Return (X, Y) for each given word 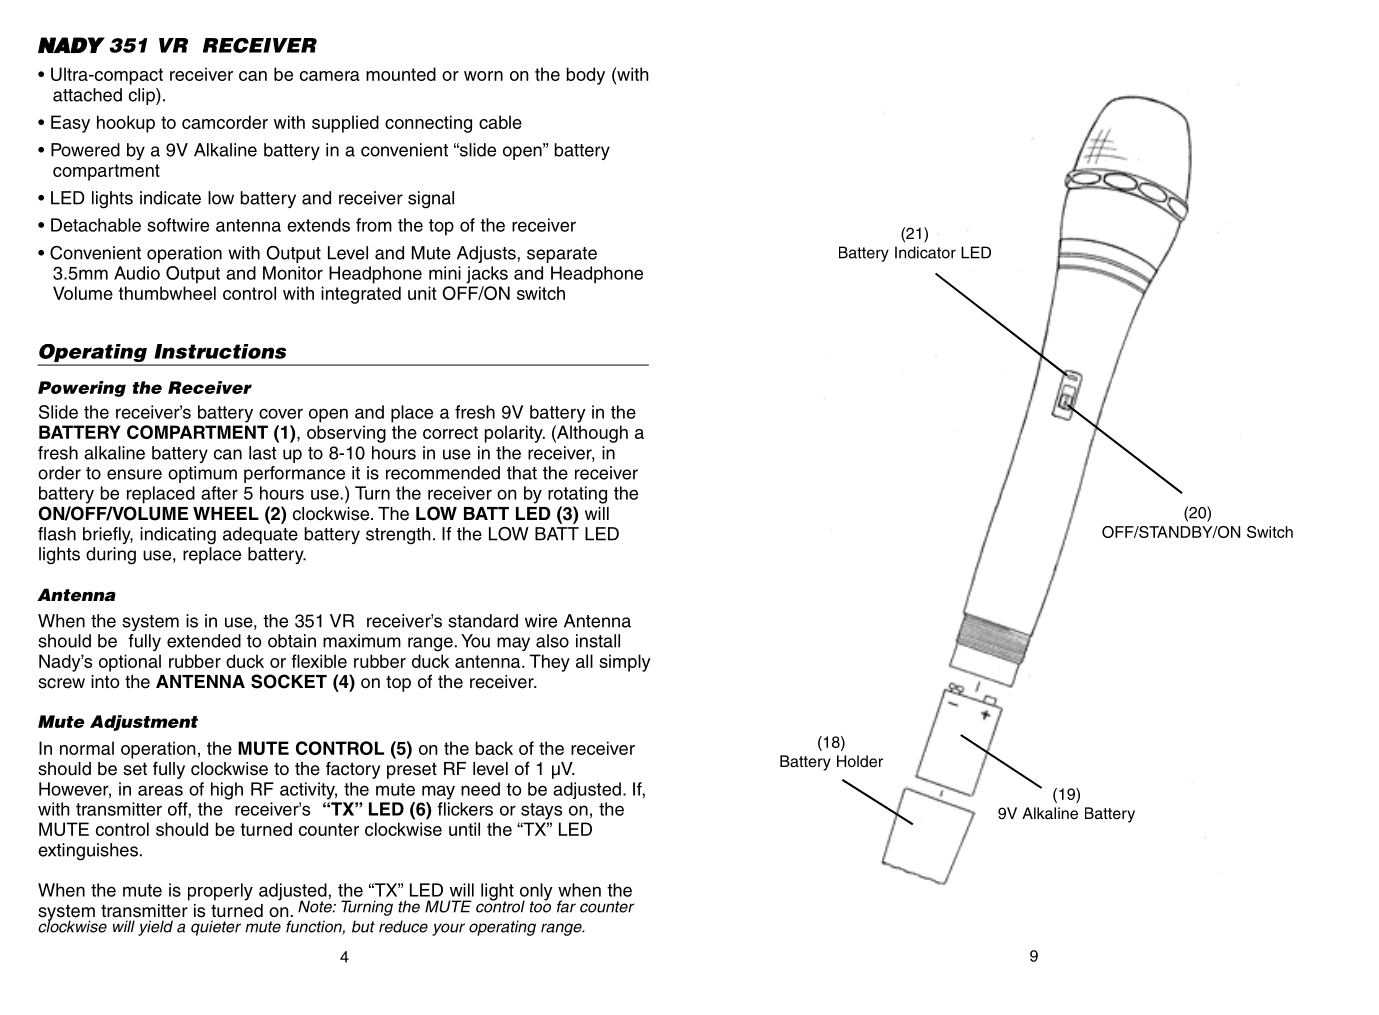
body (586, 76)
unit (422, 293)
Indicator (925, 252)
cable (500, 122)
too (540, 906)
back (494, 748)
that (522, 473)
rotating (577, 495)
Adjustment (144, 723)
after (219, 493)
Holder (860, 761)
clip (143, 96)
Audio (137, 273)
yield (155, 928)
